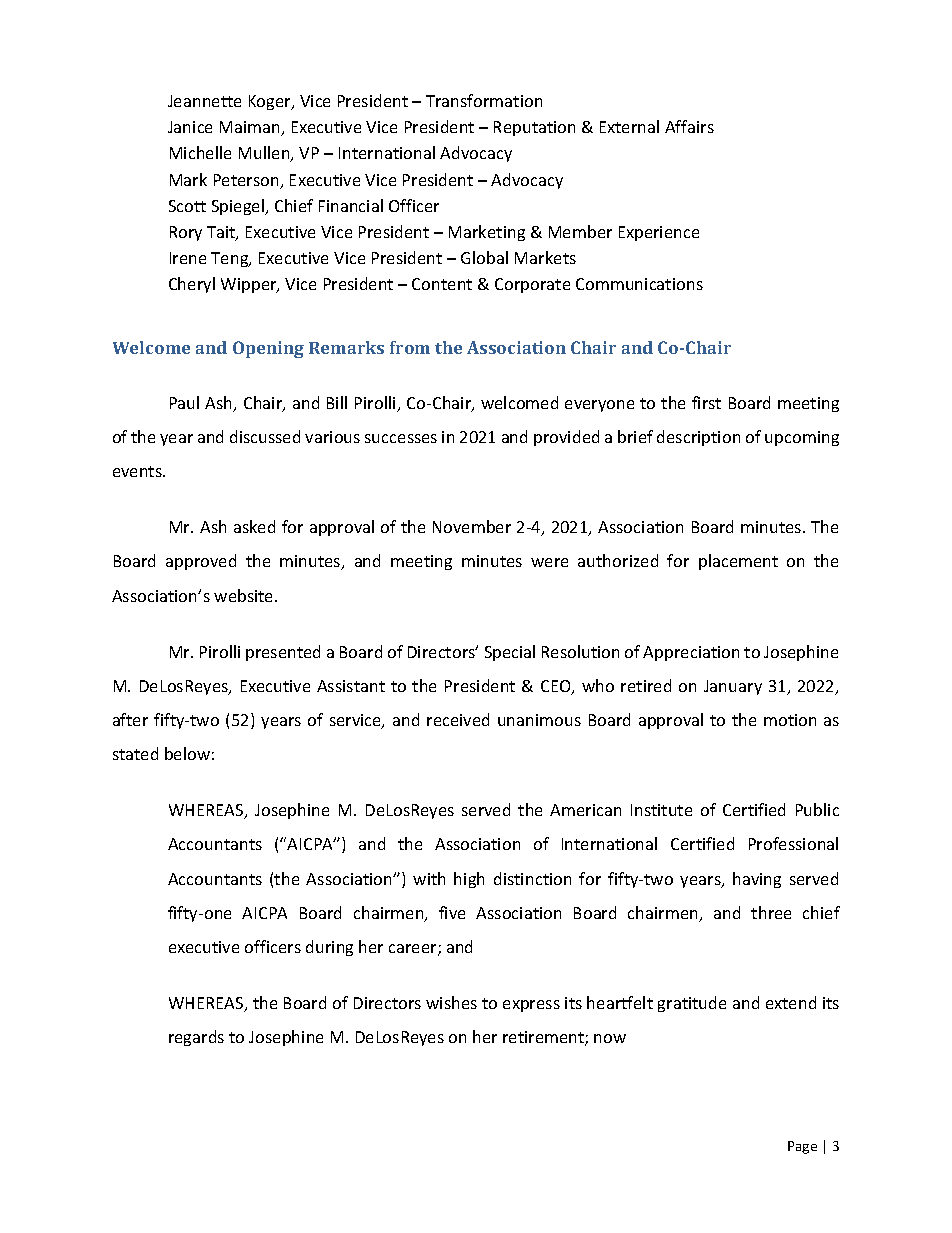  Describe the element at coordinates (190, 127) in the screenshot. I see `Janice` at that location.
